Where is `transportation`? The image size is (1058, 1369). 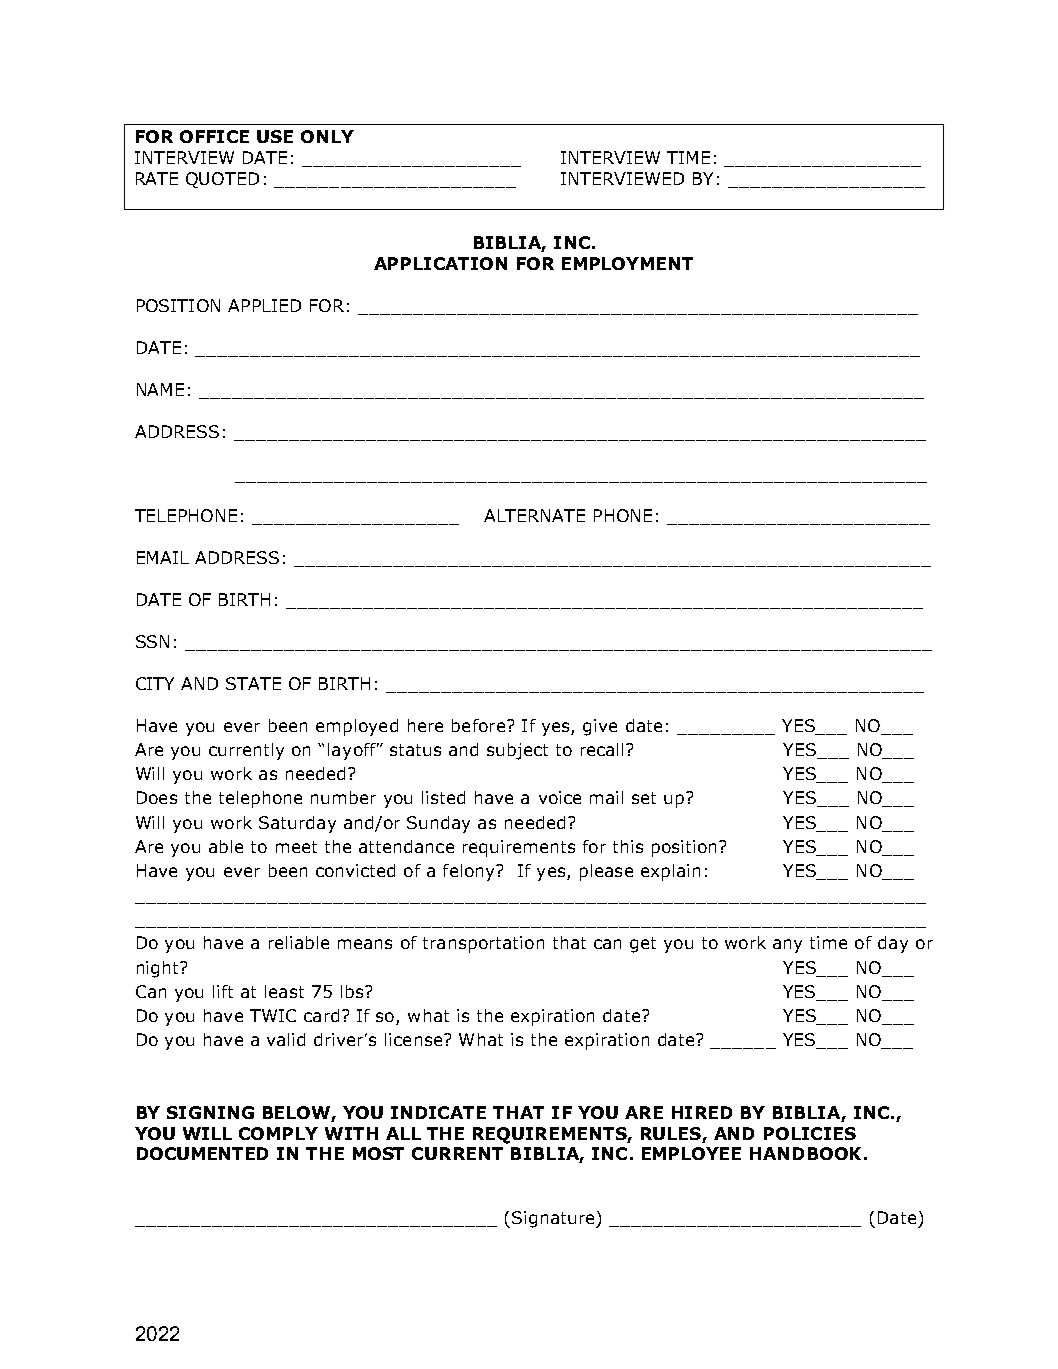 transportation is located at coordinates (483, 944).
